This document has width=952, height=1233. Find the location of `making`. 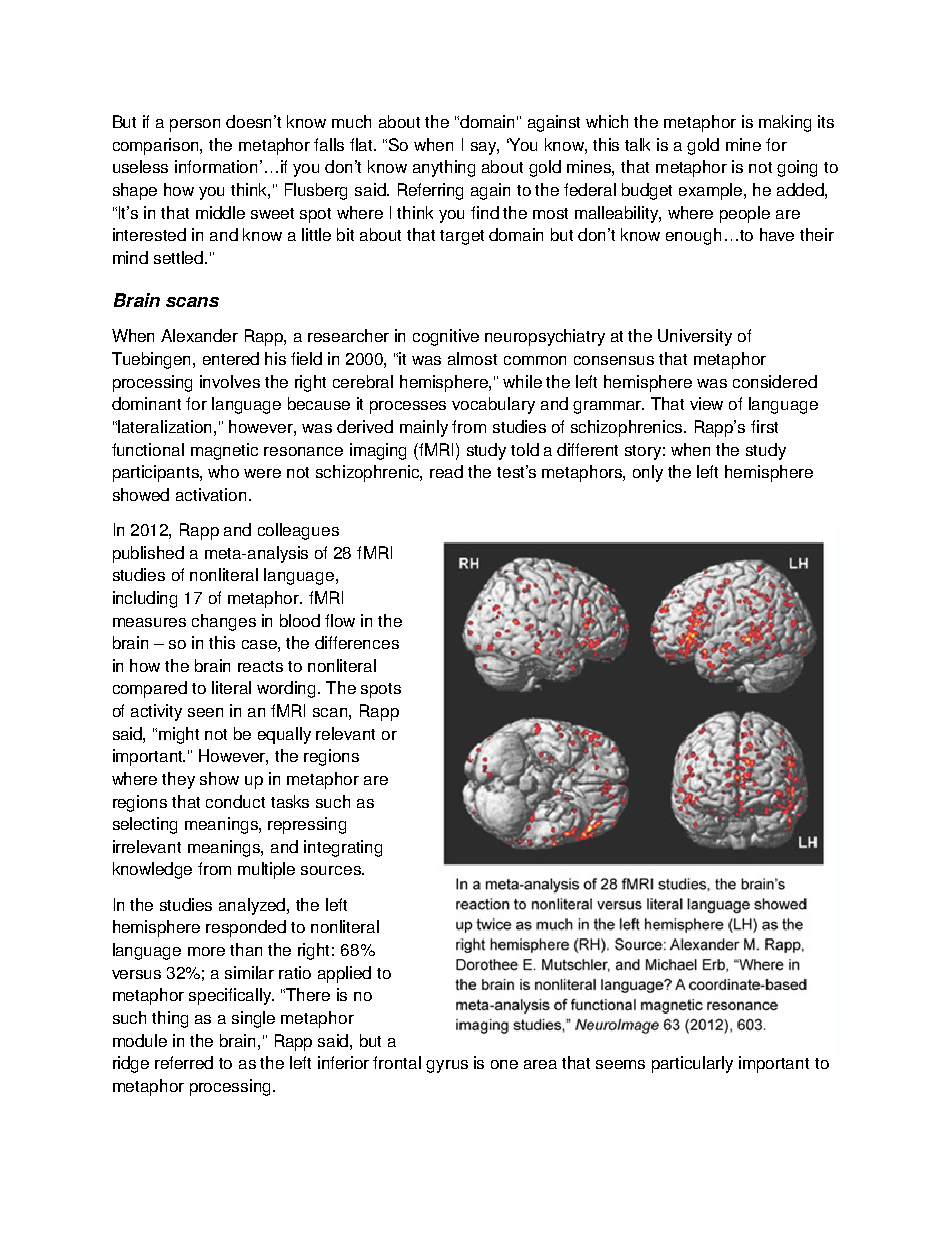

making is located at coordinates (785, 123).
